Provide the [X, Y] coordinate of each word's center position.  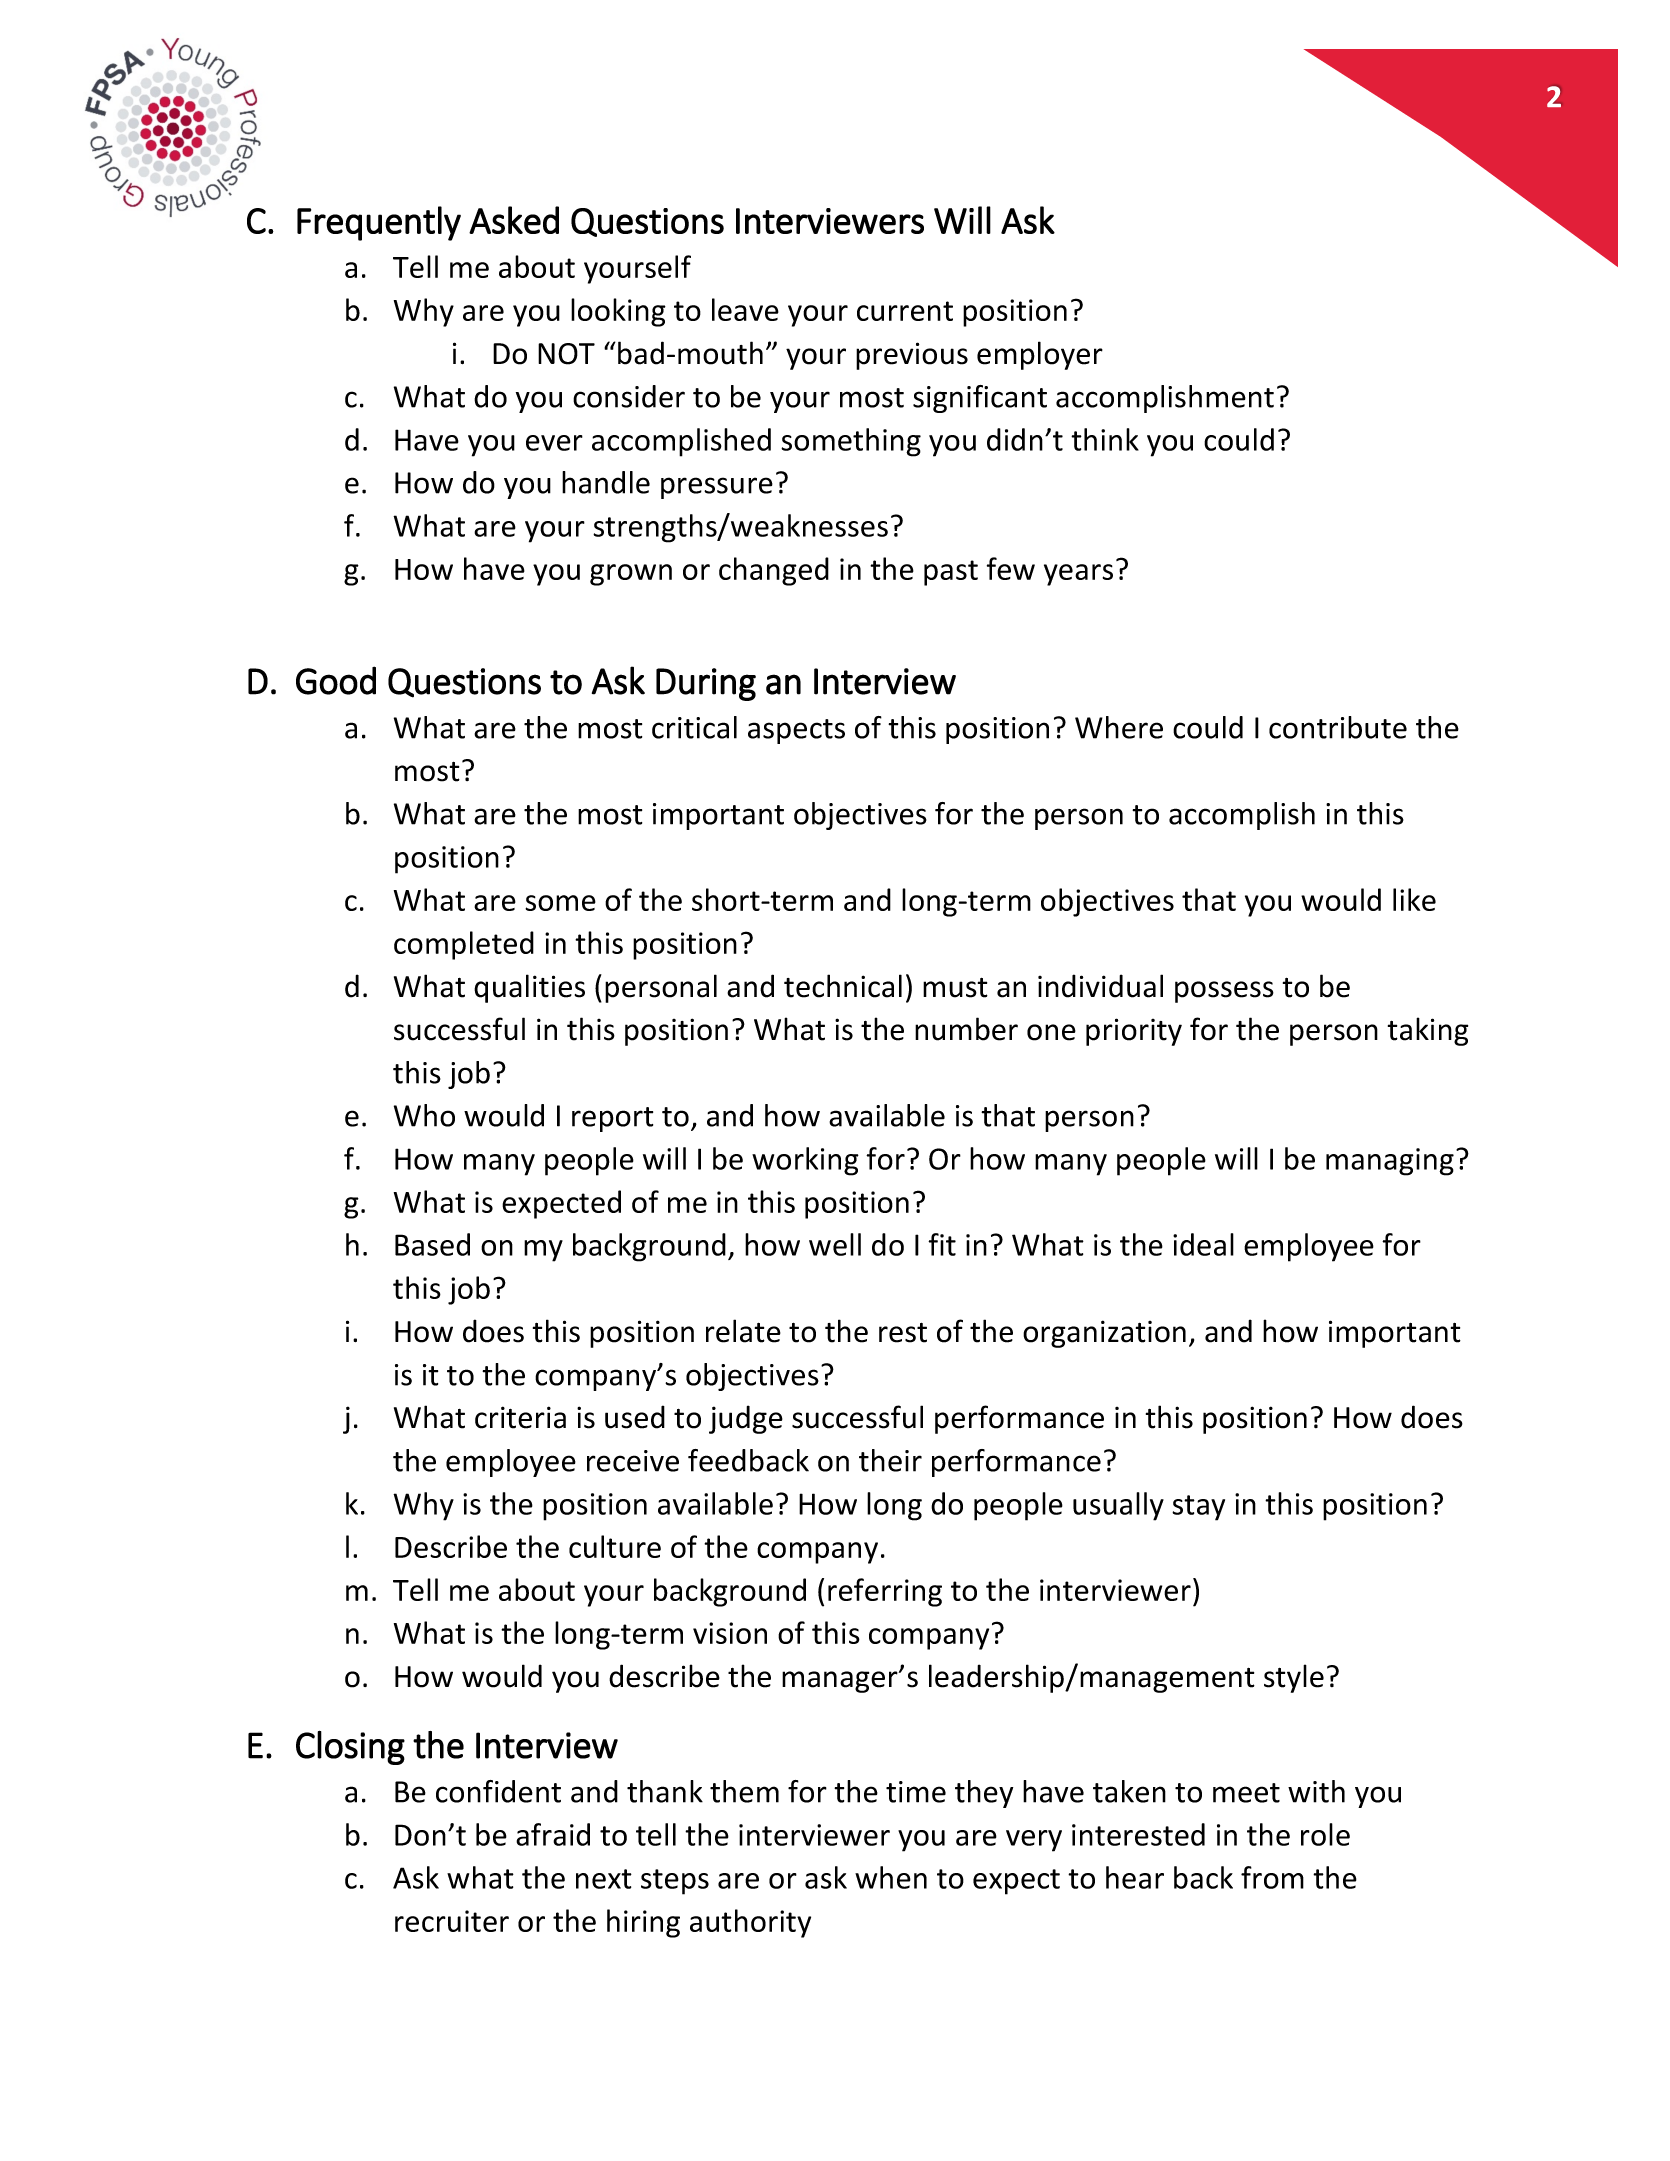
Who [424, 1115]
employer [1040, 355]
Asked [514, 220]
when [891, 1877]
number [966, 1029]
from [1272, 1877]
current [905, 311]
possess [1224, 992]
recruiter [452, 1921]
